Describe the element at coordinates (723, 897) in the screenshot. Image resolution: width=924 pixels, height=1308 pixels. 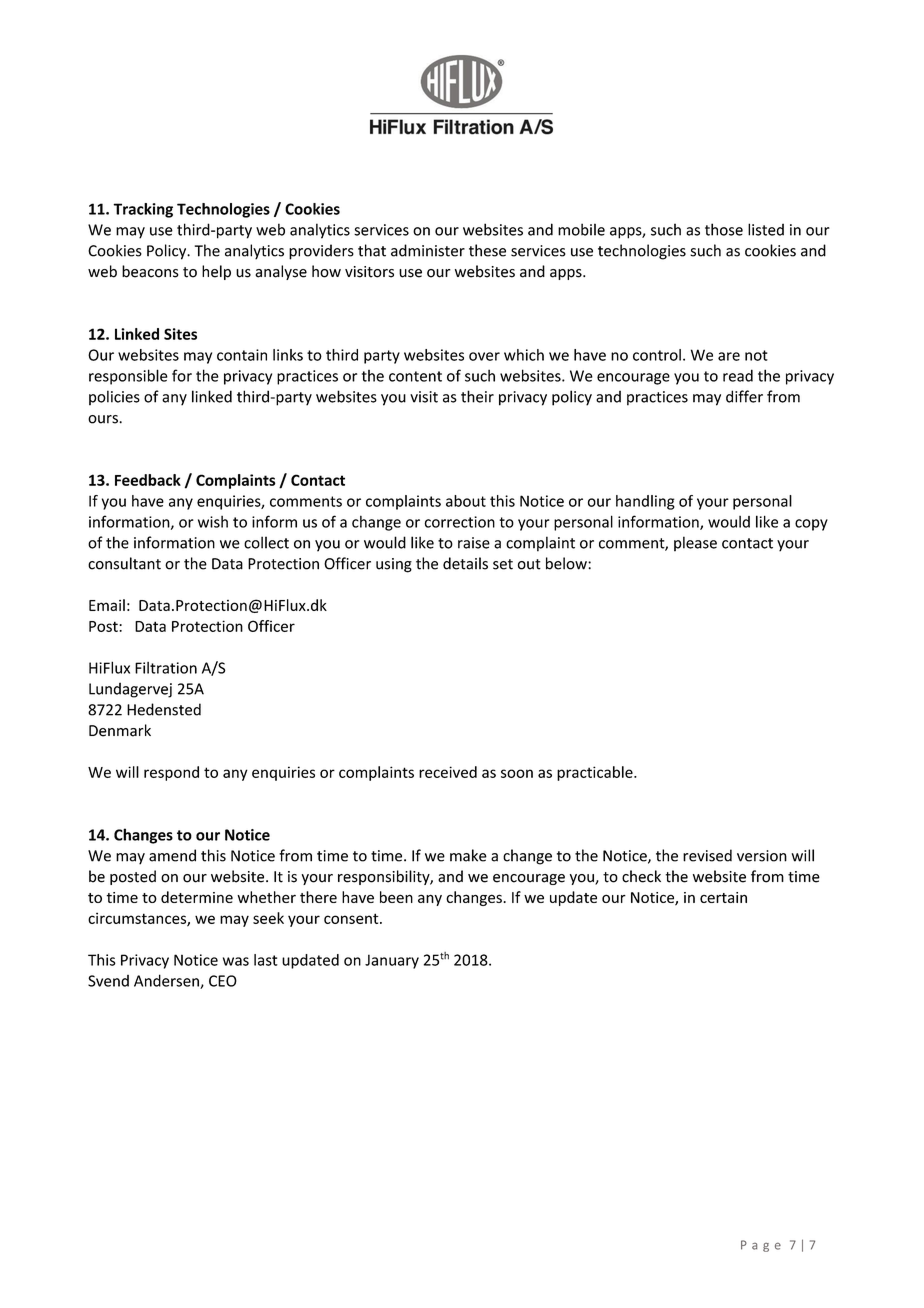
I see `certain` at that location.
